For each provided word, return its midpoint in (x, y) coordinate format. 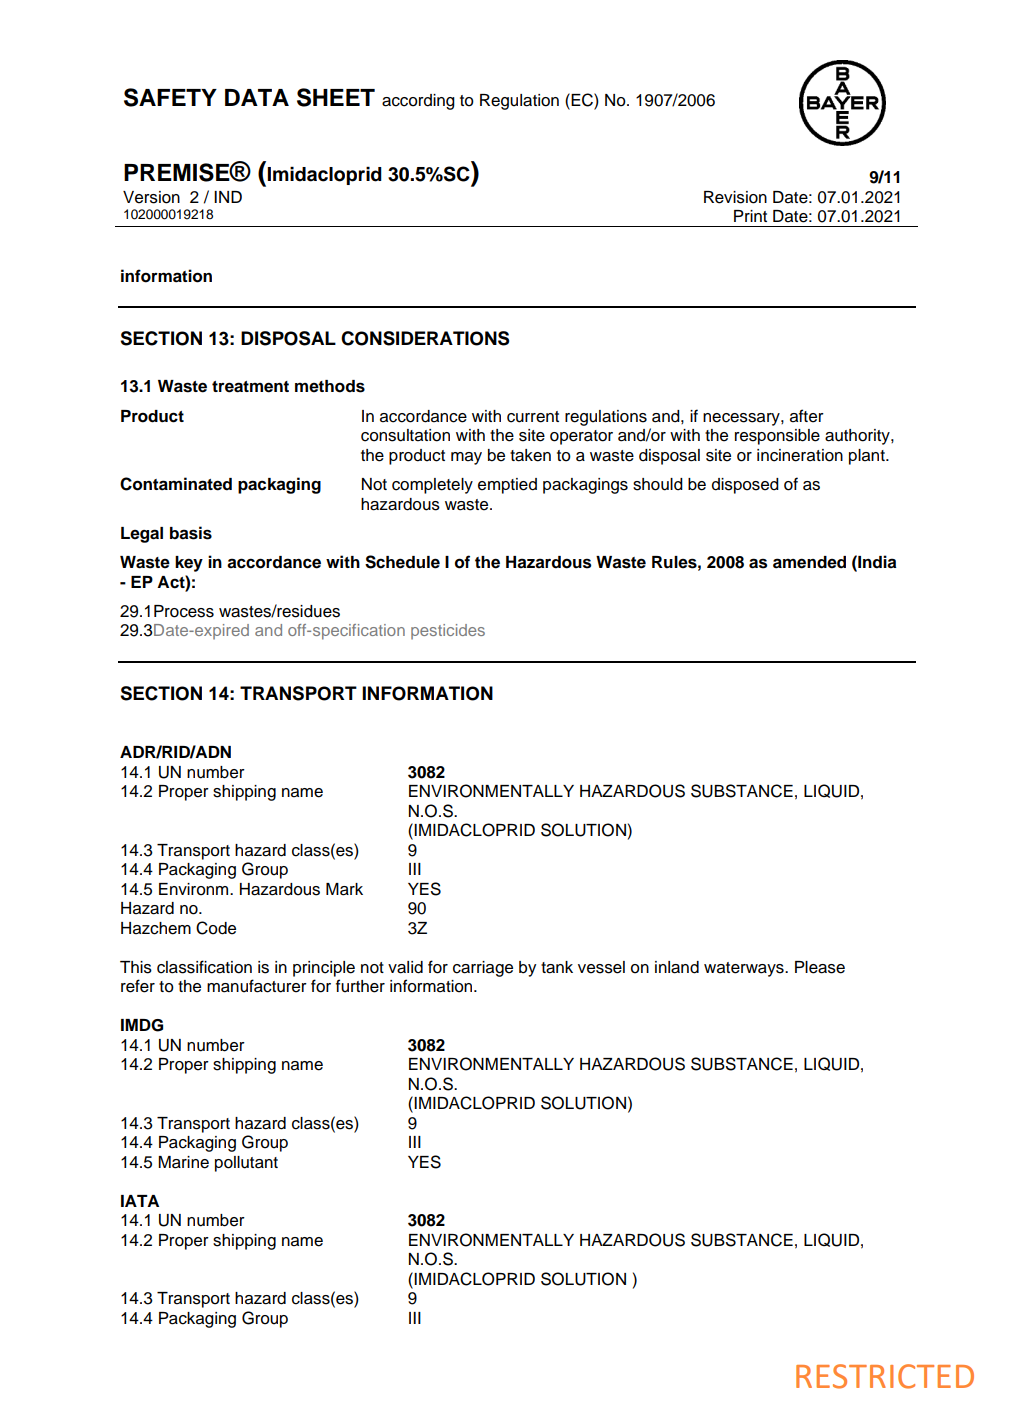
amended (809, 562)
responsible (777, 437)
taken (530, 455)
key (189, 564)
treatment (250, 387)
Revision (735, 197)
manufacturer (257, 986)
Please (820, 967)
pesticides (448, 632)
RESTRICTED (885, 1376)
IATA (140, 1201)
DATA (257, 97)
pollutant (246, 1164)
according (418, 102)
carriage (483, 969)
